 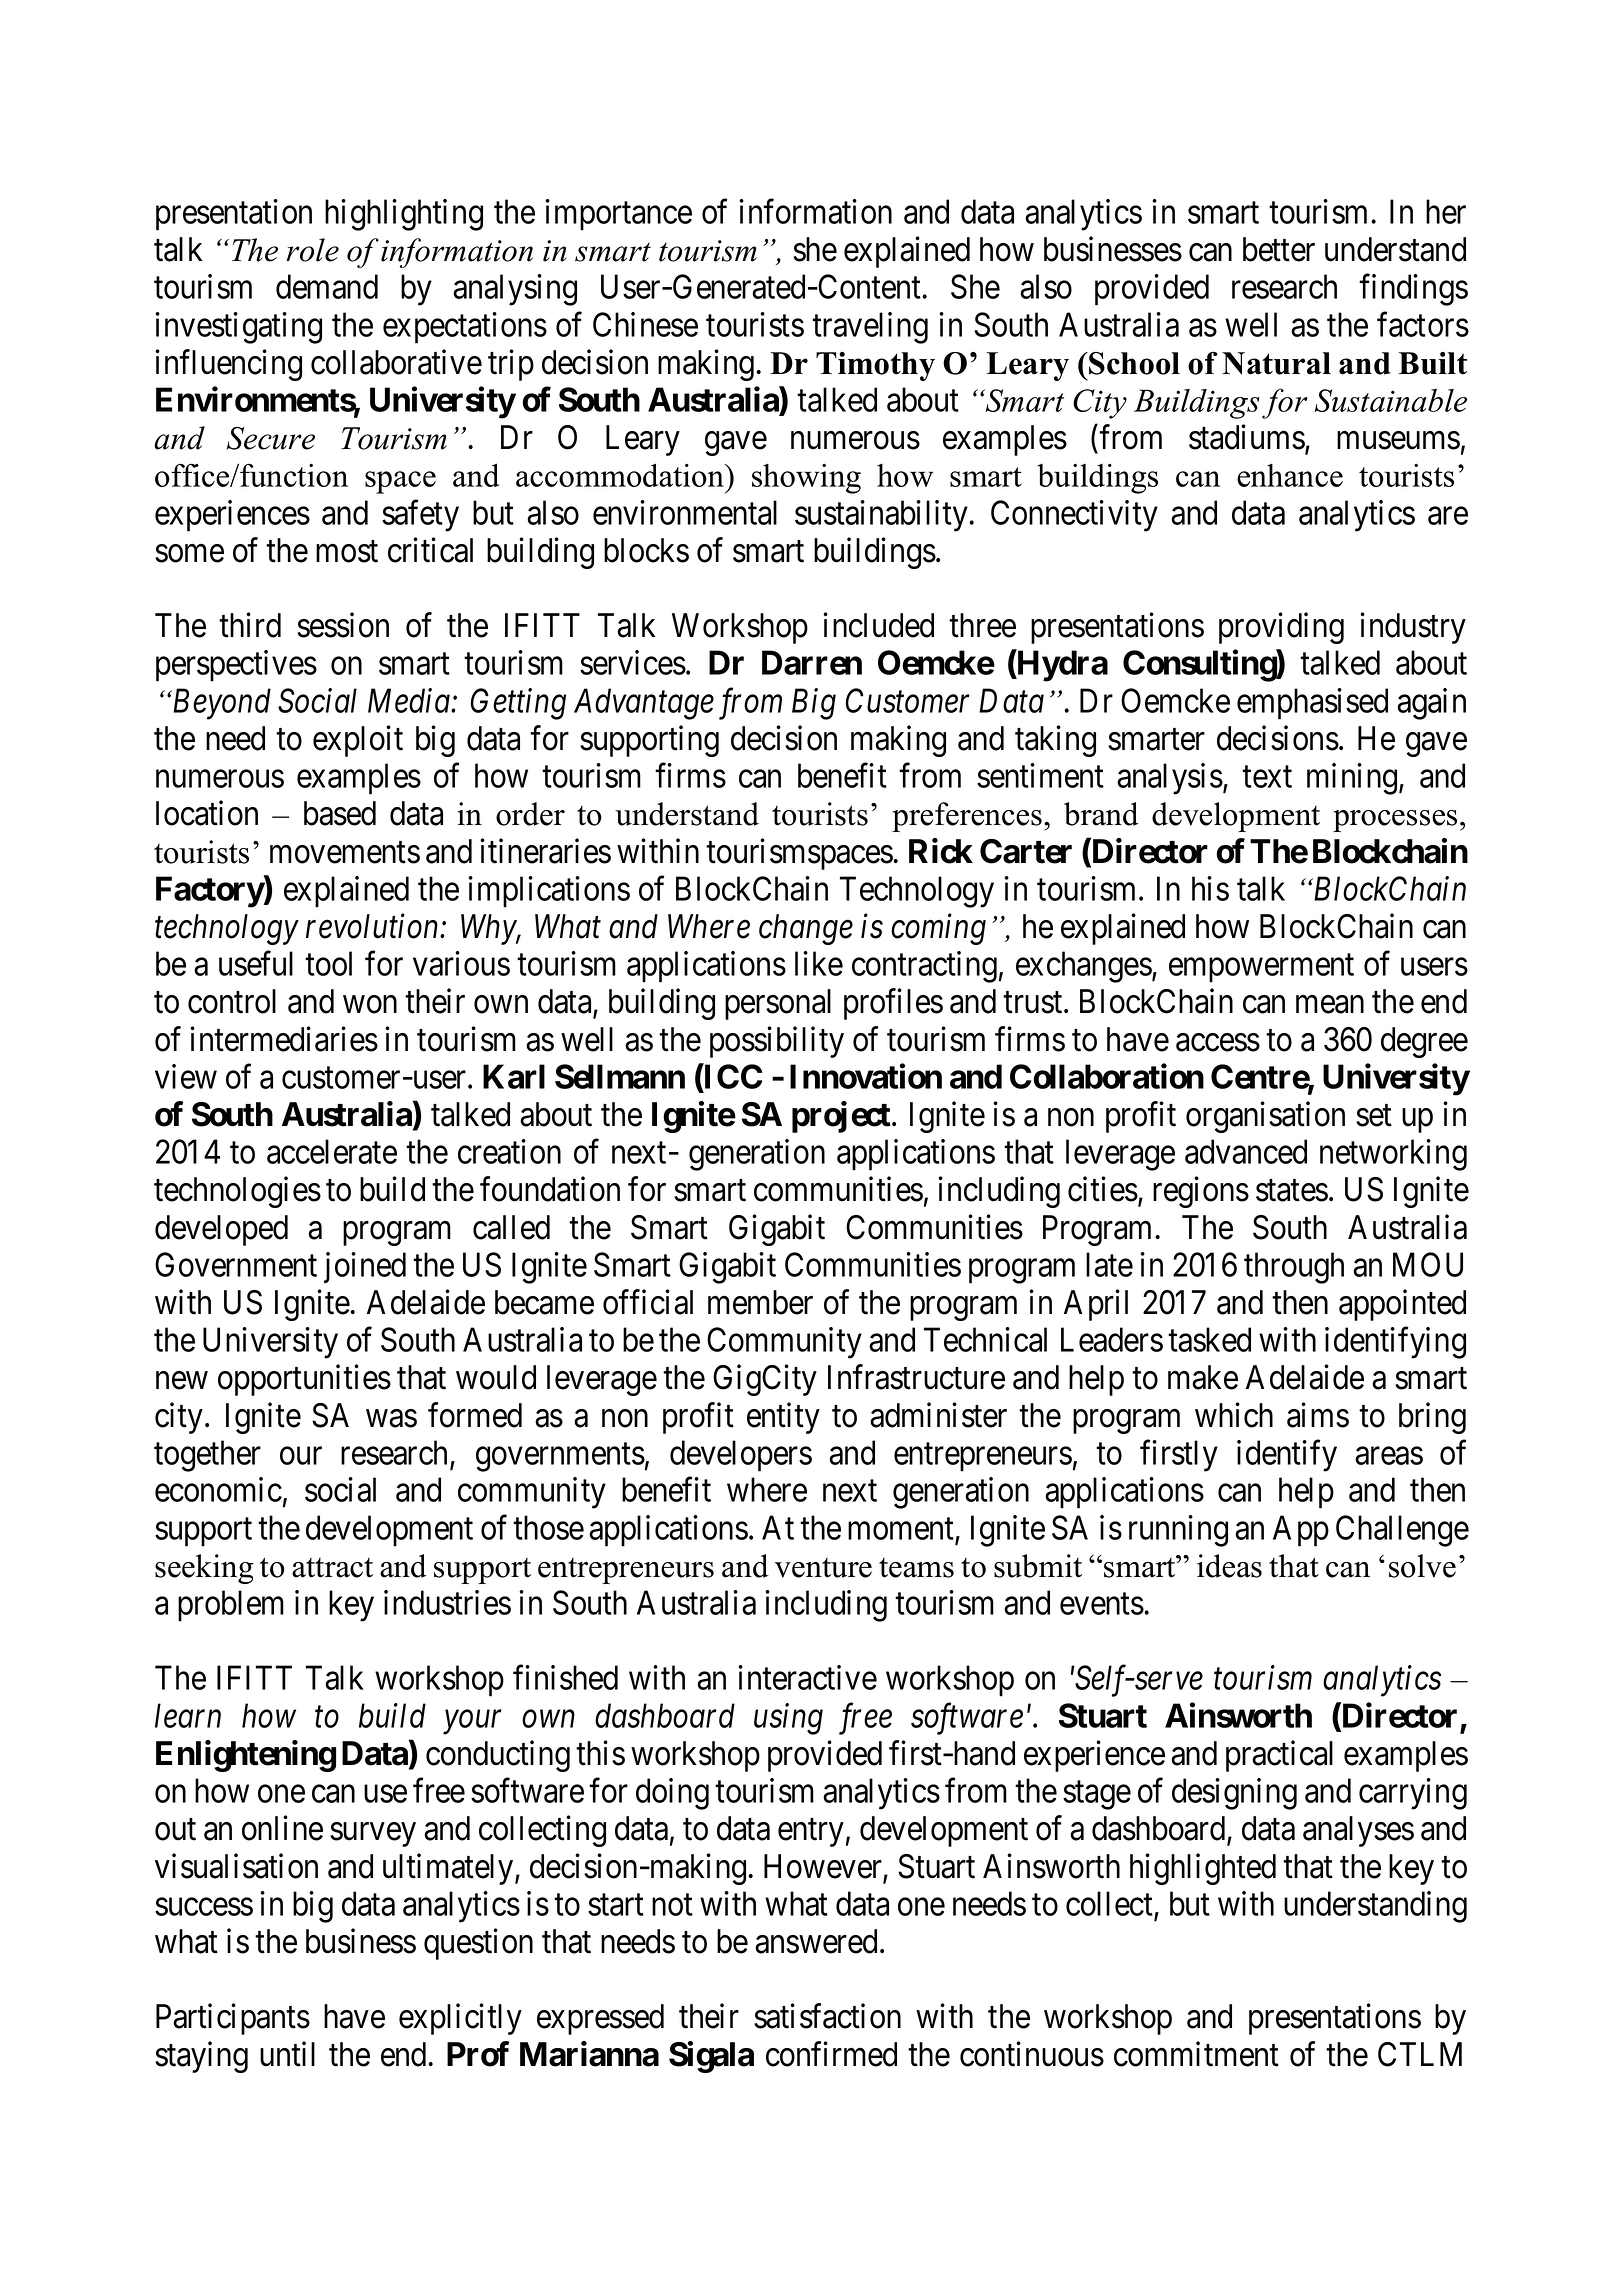 I want to click on demand, so click(x=327, y=286).
